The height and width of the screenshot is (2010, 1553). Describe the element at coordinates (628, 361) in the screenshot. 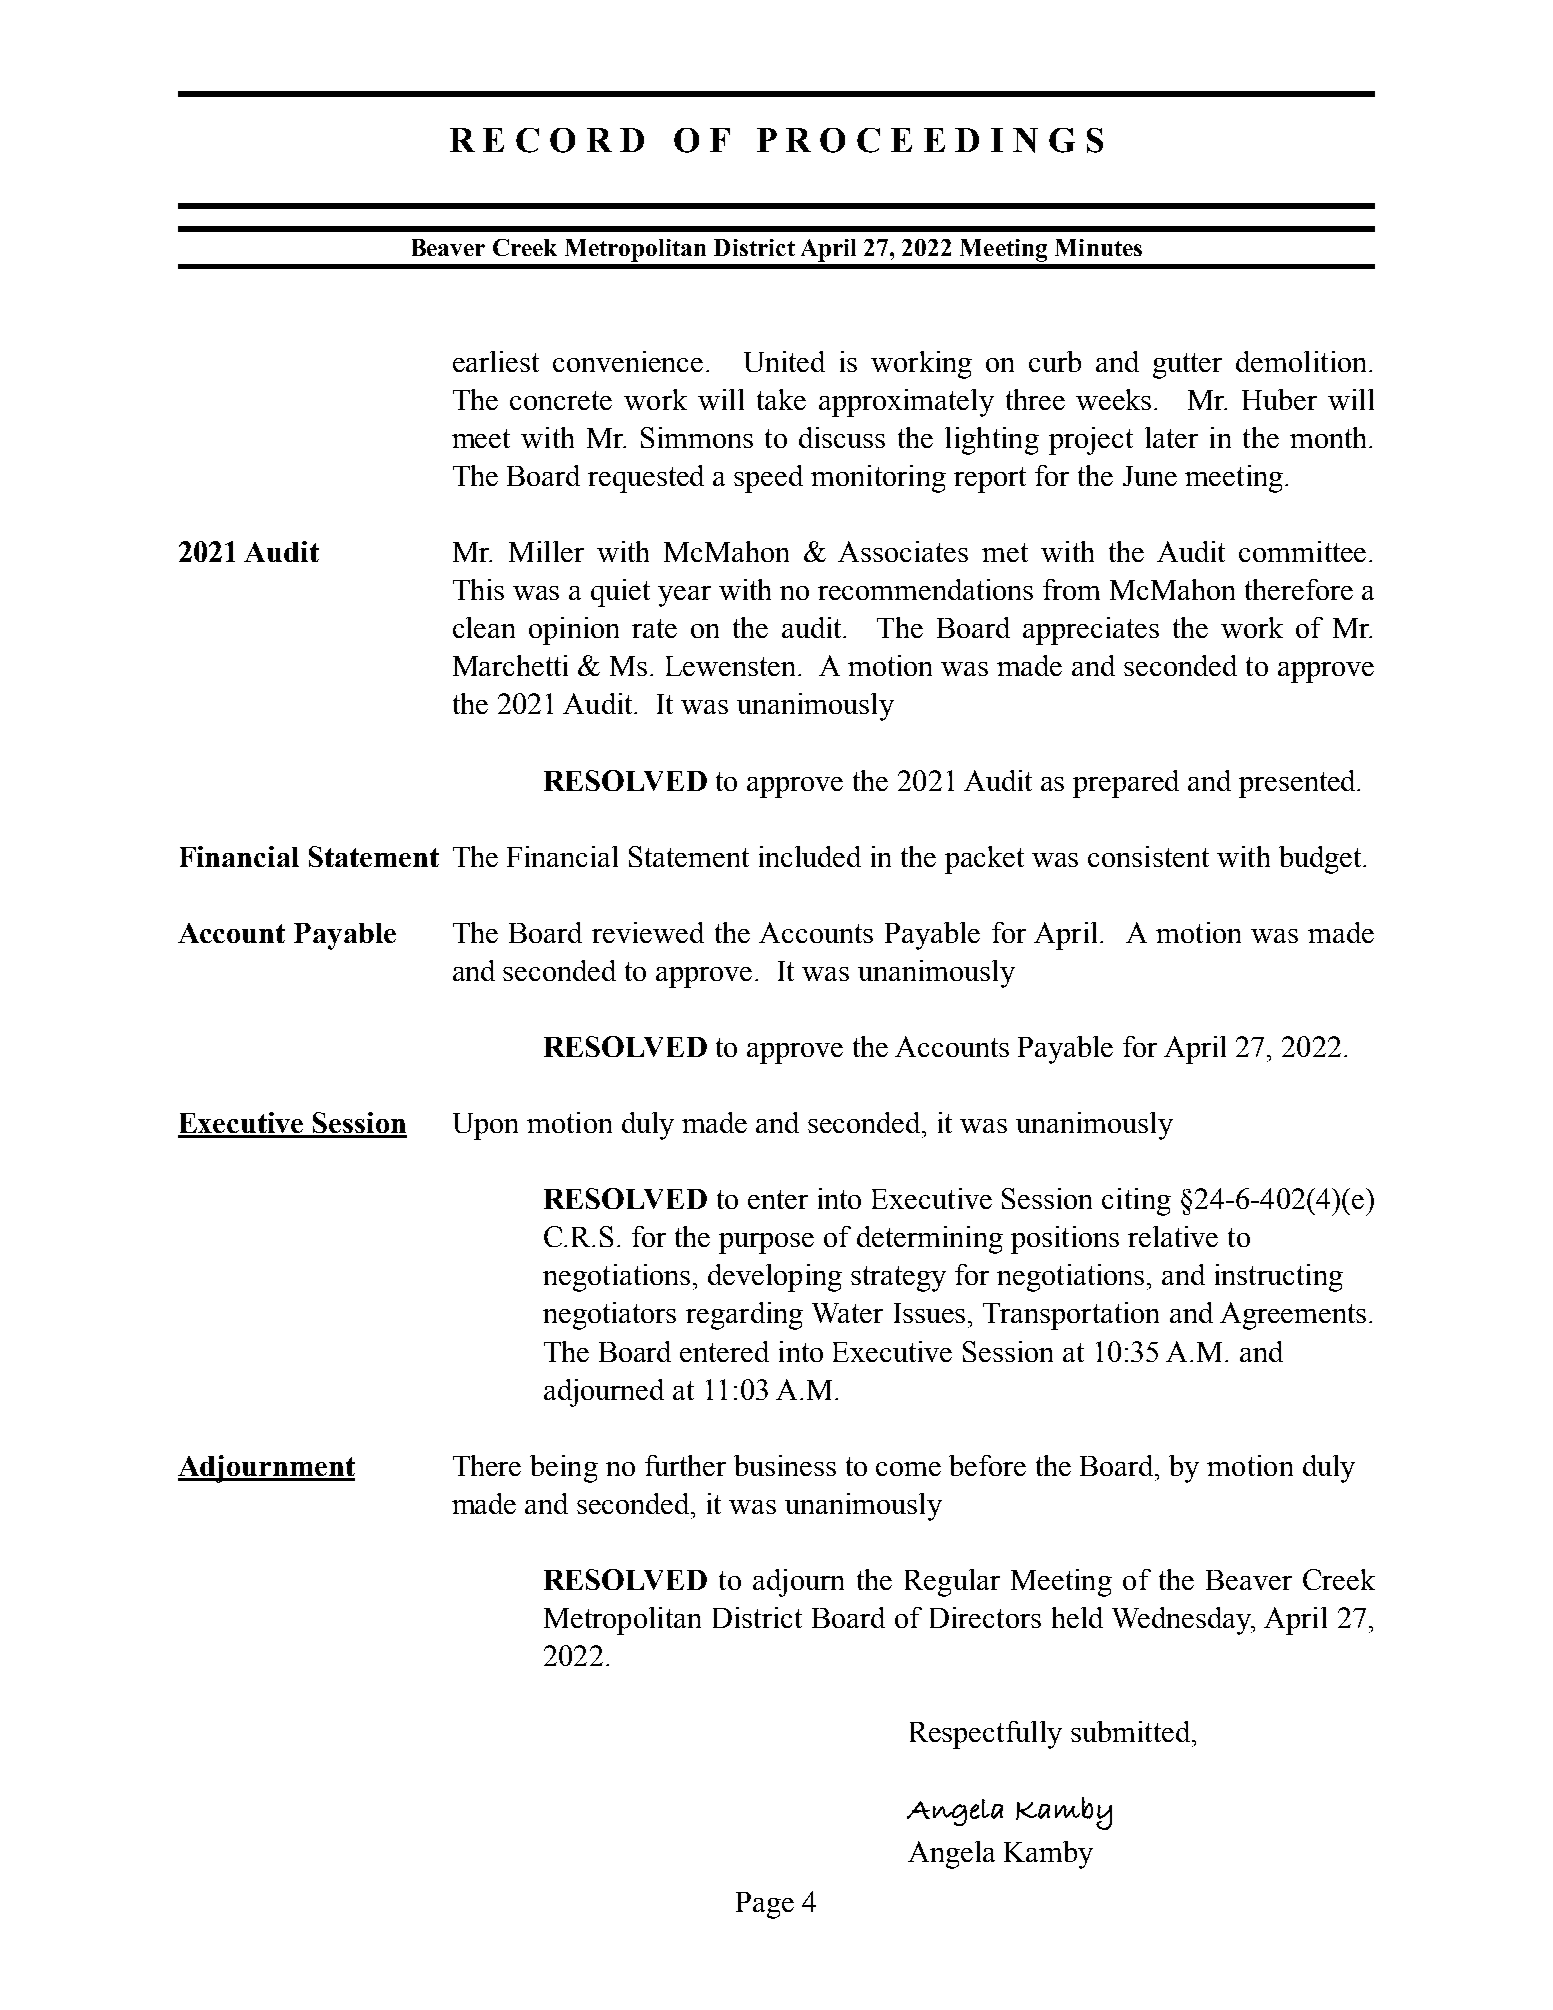

I see `convenience` at that location.
